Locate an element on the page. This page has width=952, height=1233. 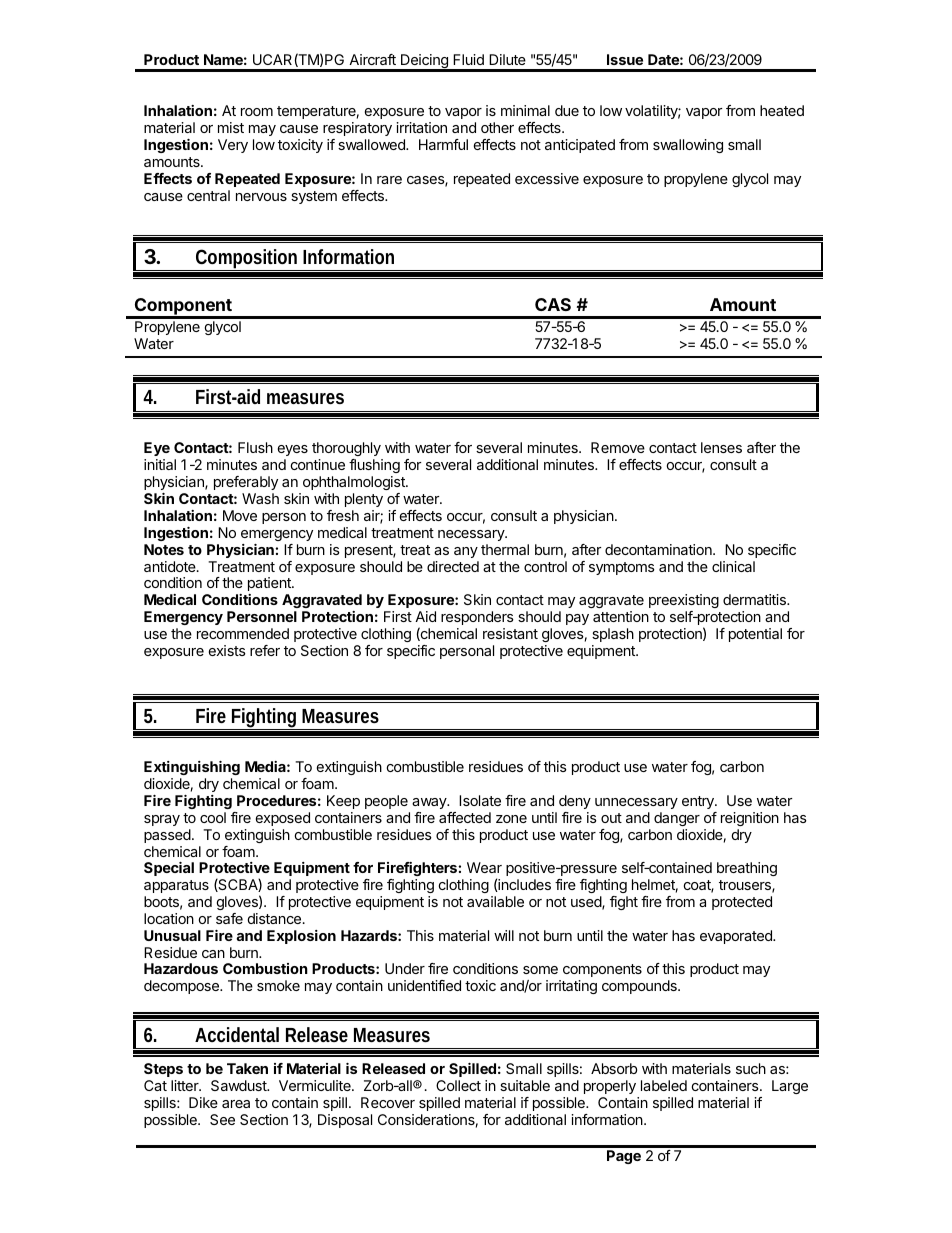
Fluid is located at coordinates (468, 59).
